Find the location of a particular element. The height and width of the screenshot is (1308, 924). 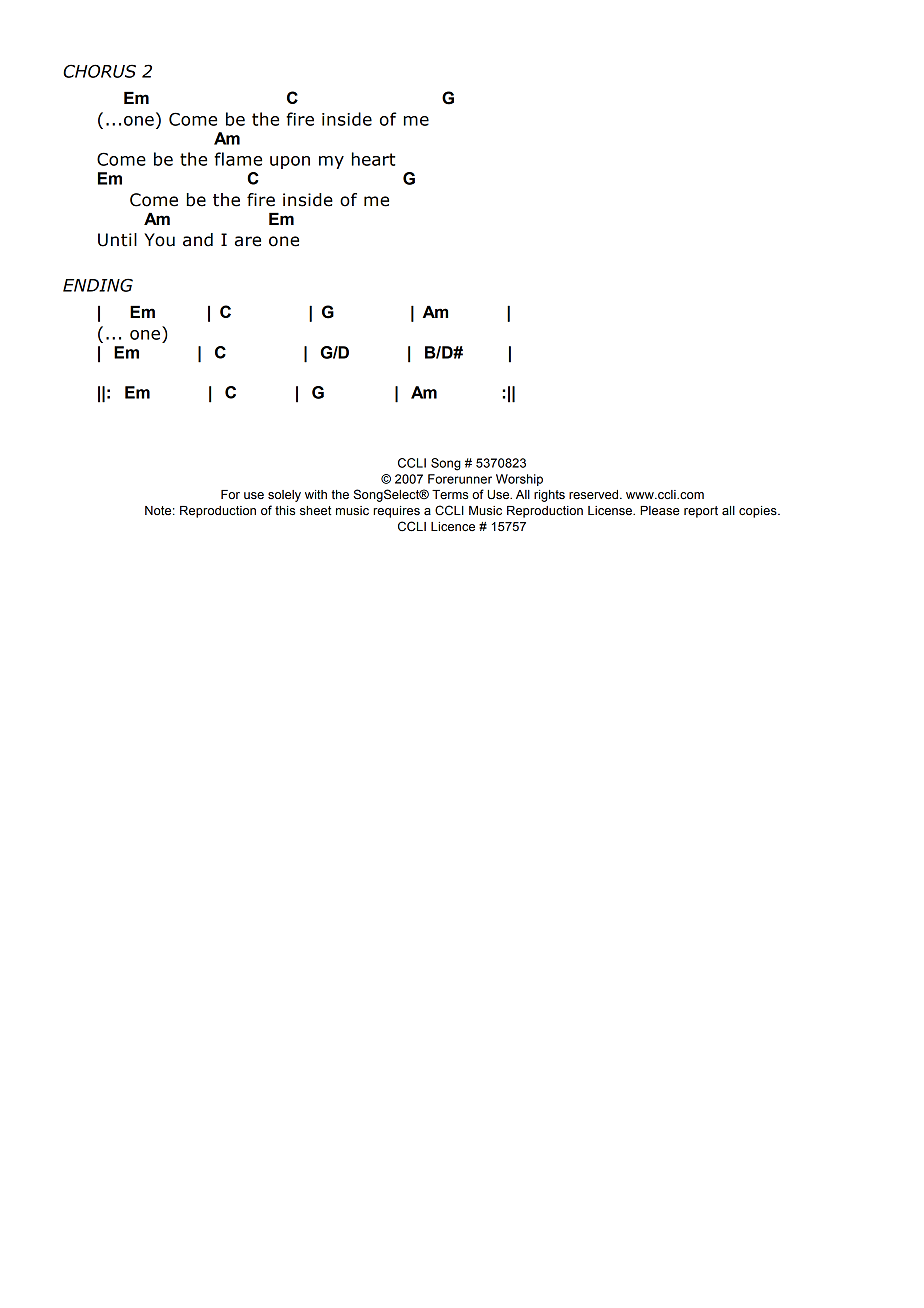

this is located at coordinates (285, 511).
